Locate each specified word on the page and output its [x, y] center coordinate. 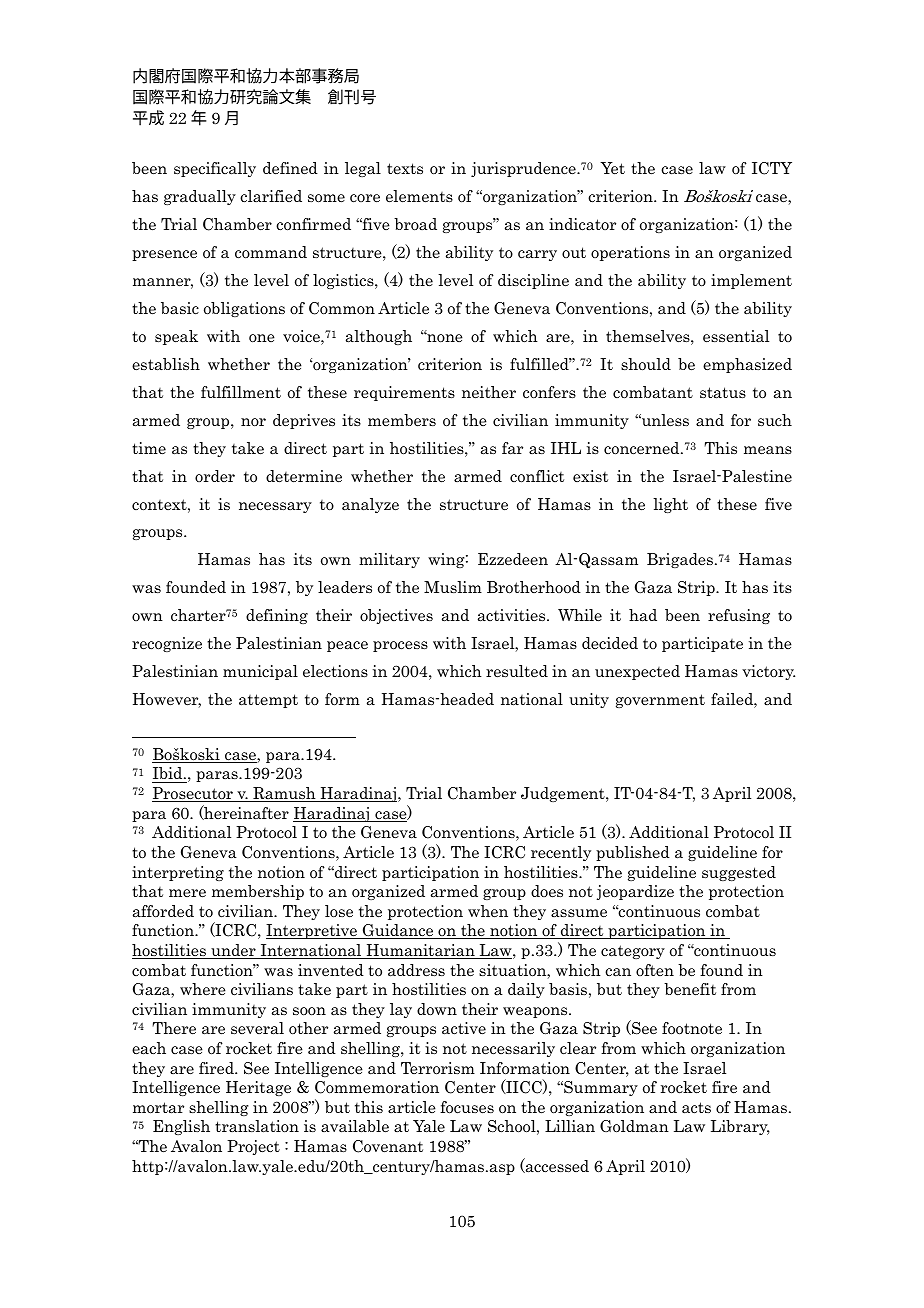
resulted [517, 671]
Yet [612, 168]
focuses [467, 1107]
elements [419, 196]
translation [257, 1126]
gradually [200, 197]
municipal [260, 672]
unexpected [637, 672]
